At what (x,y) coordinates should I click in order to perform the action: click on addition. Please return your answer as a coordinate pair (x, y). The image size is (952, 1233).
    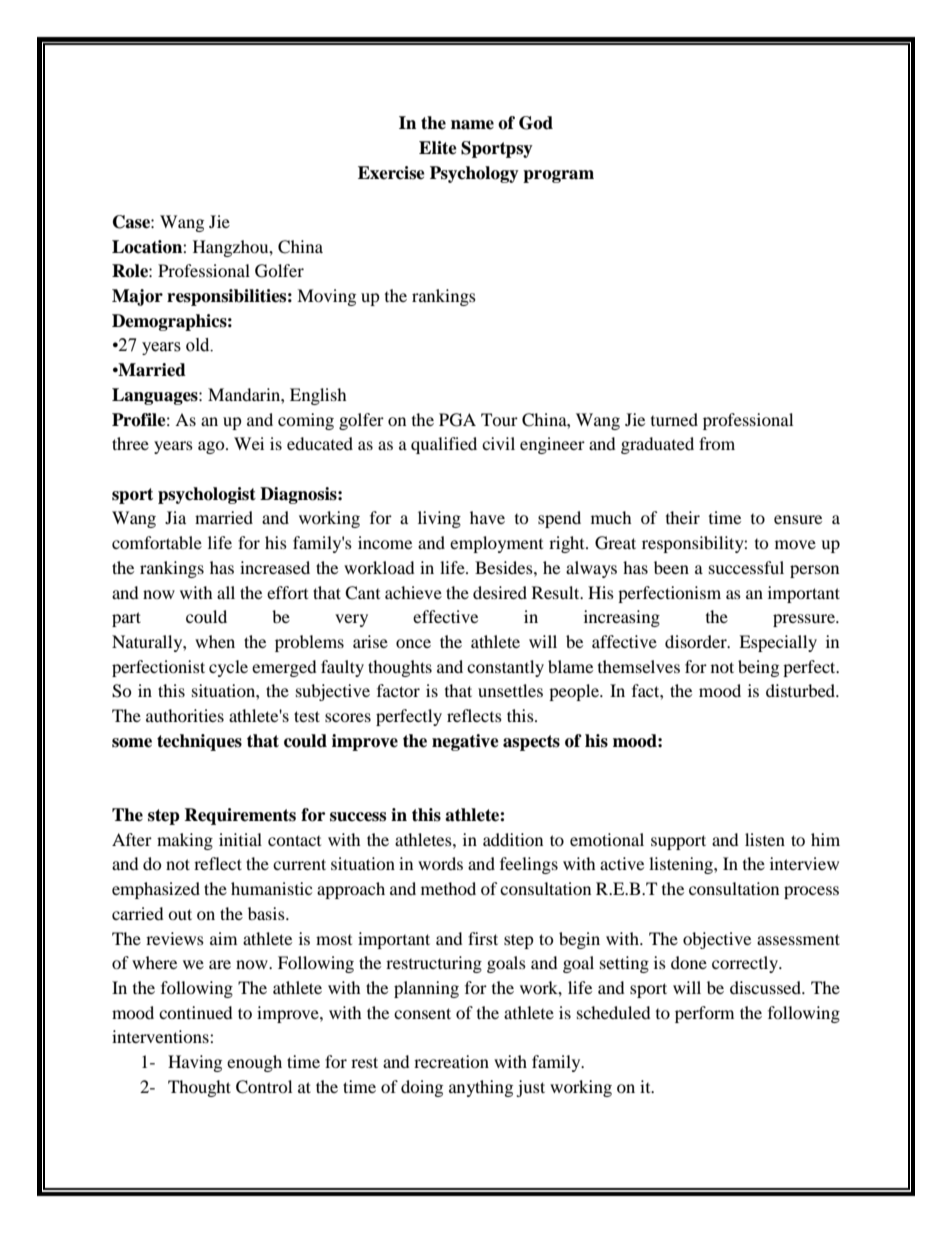
    Looking at the image, I should click on (513, 839).
